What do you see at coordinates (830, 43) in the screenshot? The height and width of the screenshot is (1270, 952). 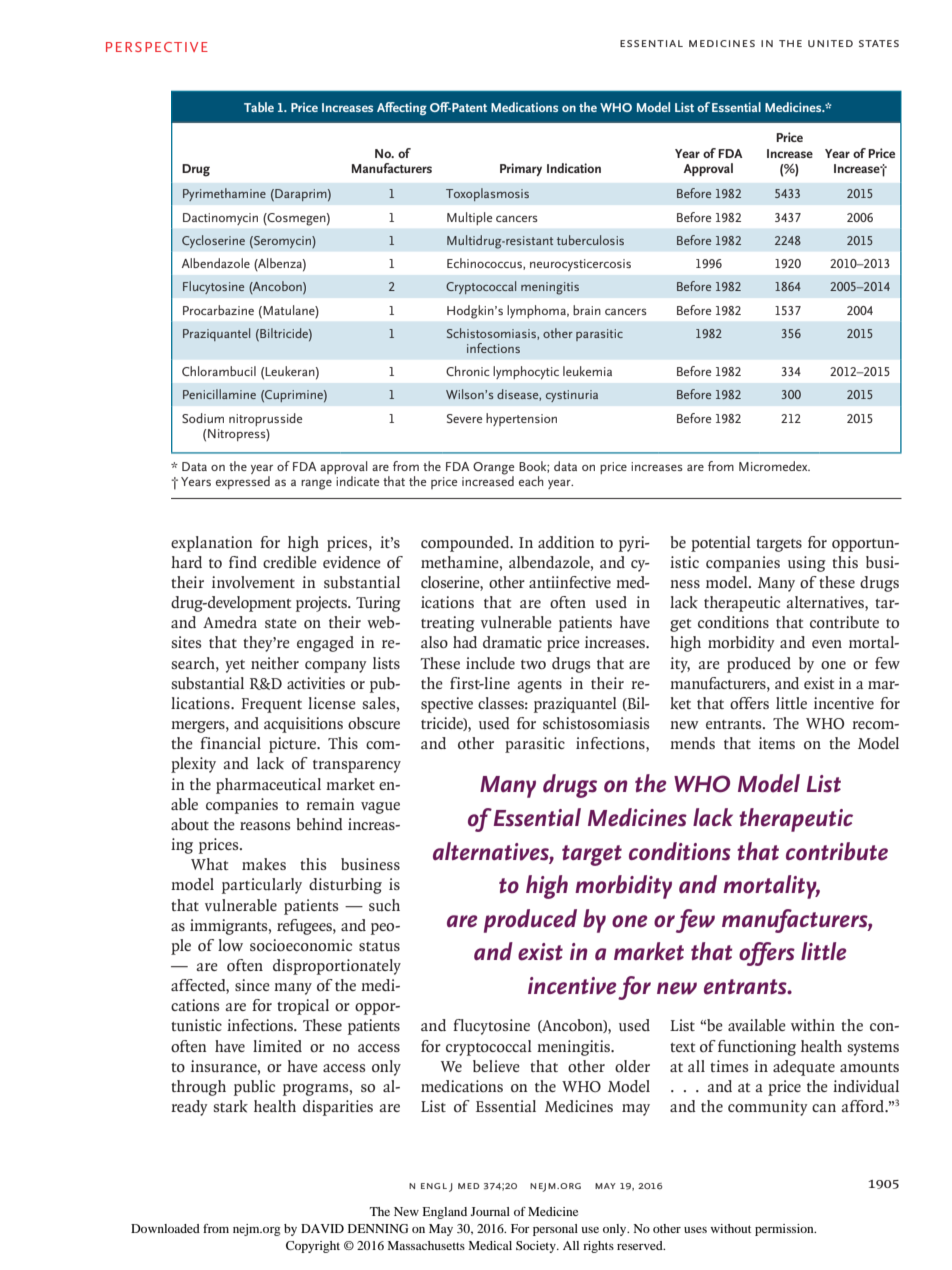 I see `United` at bounding box center [830, 43].
